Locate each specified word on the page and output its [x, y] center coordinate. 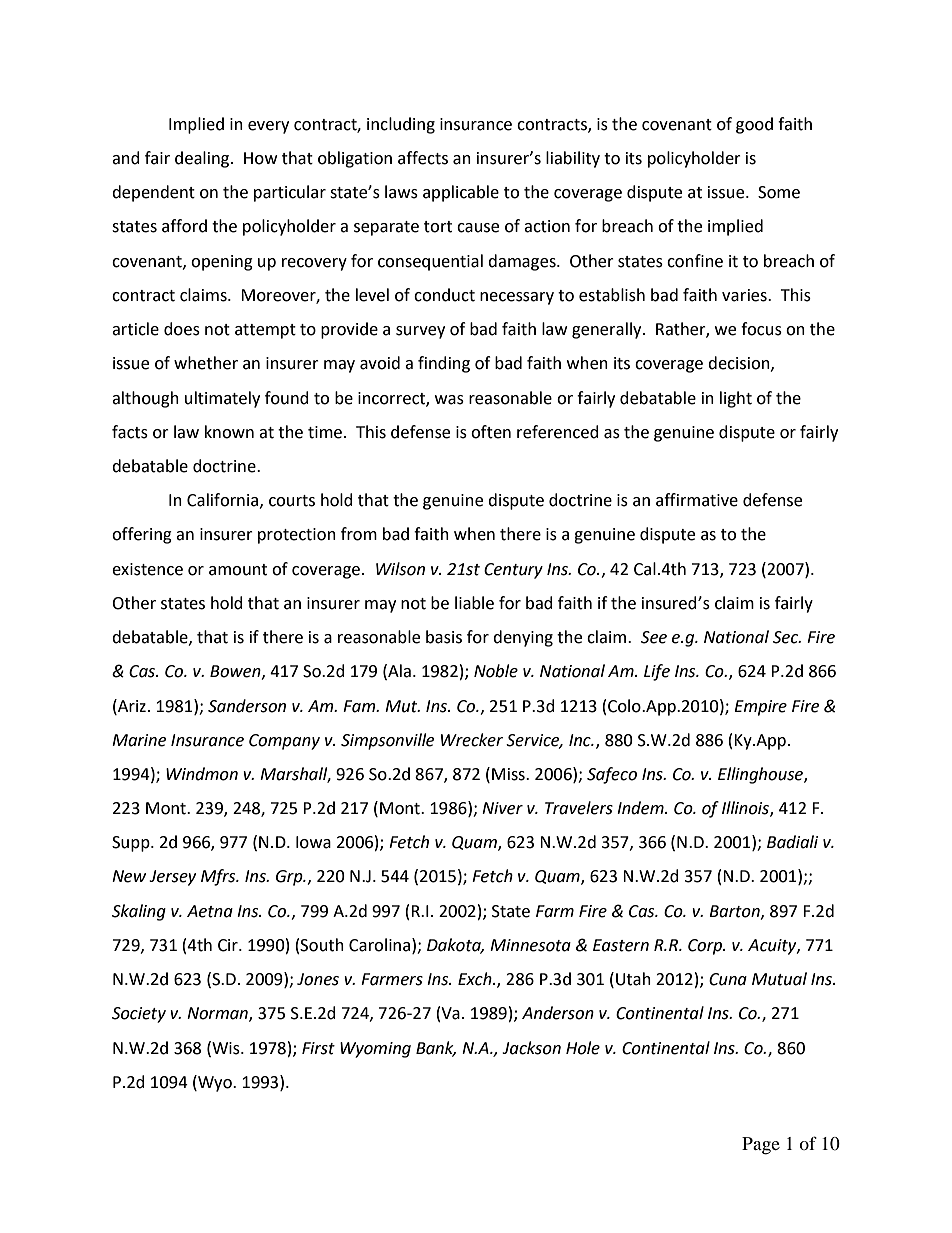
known [229, 432]
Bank [436, 1048]
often [491, 432]
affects [423, 158]
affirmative [697, 500]
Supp [132, 844]
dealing [203, 159]
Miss [509, 774]
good [754, 125]
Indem [641, 808]
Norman [218, 1014]
